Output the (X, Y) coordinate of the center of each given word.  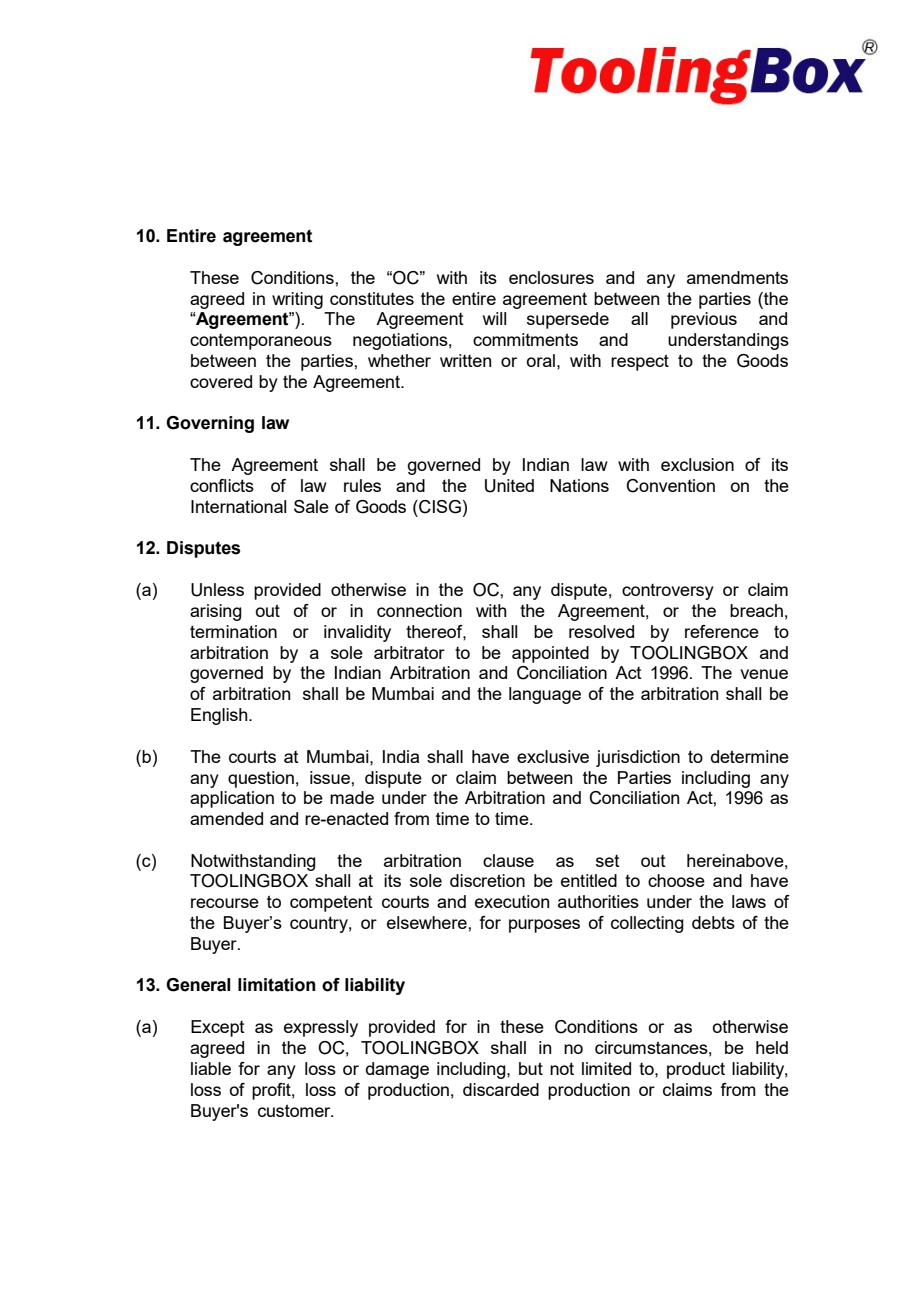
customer (295, 1110)
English (220, 716)
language (545, 695)
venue (764, 674)
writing (297, 300)
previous (704, 320)
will (494, 318)
